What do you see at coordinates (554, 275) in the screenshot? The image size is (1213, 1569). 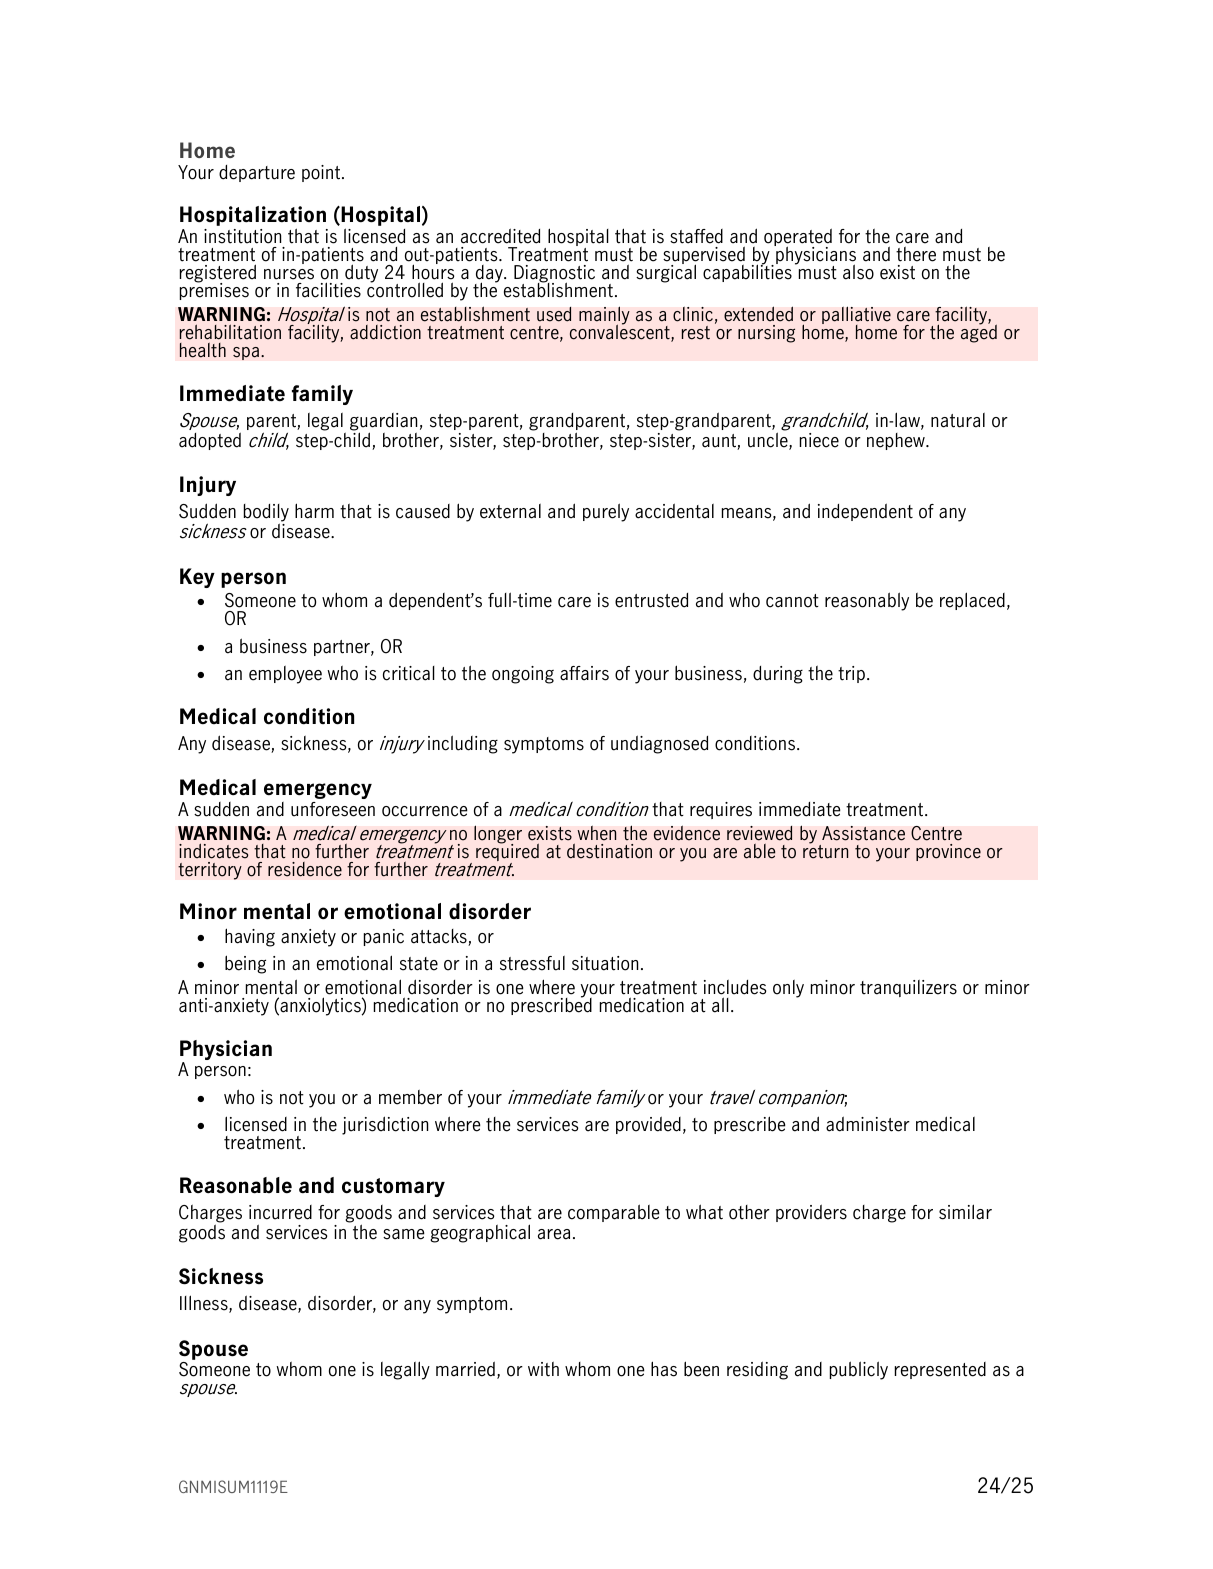 I see `Diagnostic` at bounding box center [554, 275].
